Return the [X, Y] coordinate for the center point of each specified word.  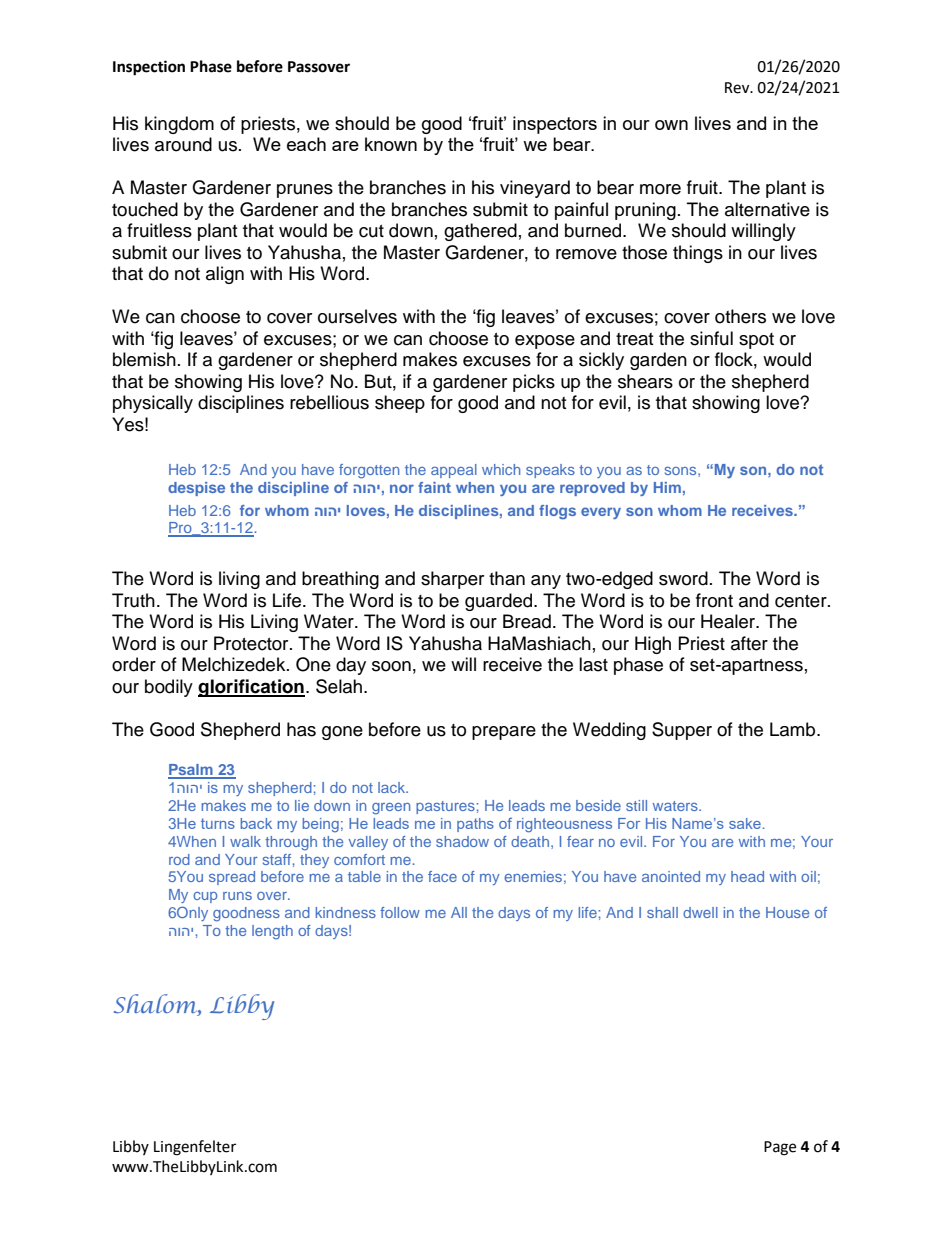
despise [196, 489]
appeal [454, 471]
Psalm [191, 771]
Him [667, 487]
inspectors [555, 125]
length [272, 932]
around [183, 144]
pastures [445, 807]
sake [745, 823]
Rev [738, 88]
